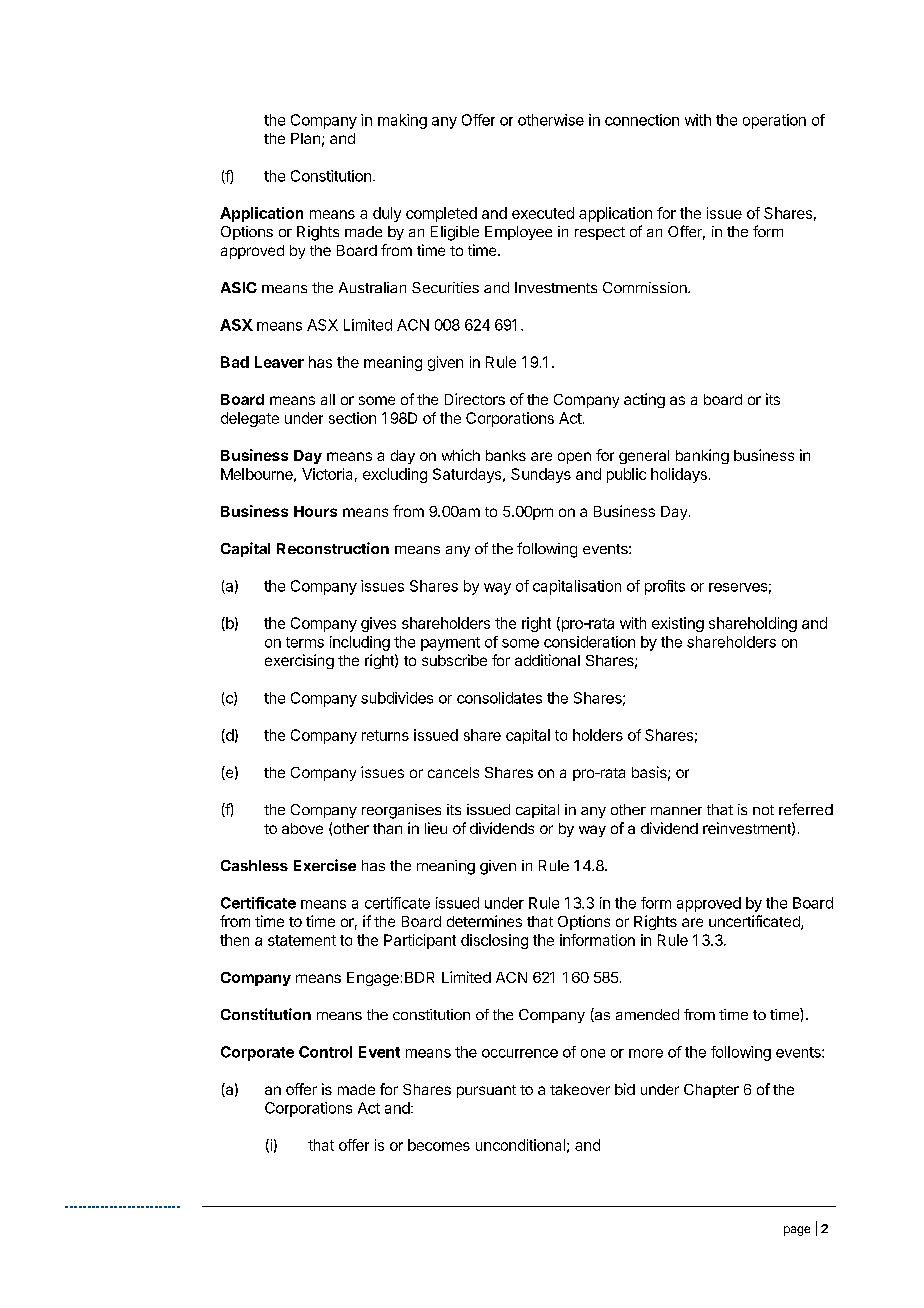  What do you see at coordinates (279, 362) in the image?
I see `Leaver` at bounding box center [279, 362].
